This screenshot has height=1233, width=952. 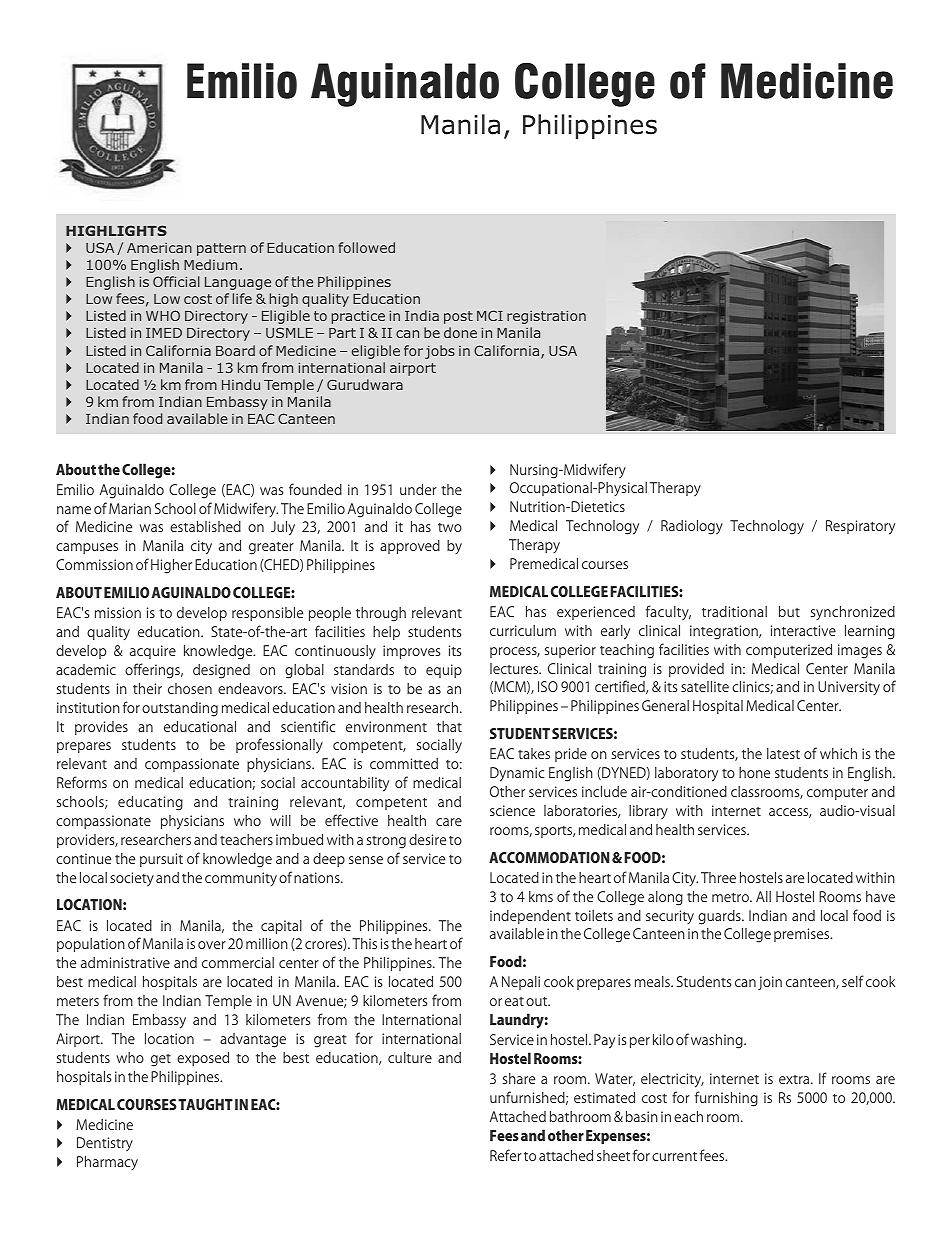 What do you see at coordinates (449, 726) in the screenshot?
I see `that` at bounding box center [449, 726].
